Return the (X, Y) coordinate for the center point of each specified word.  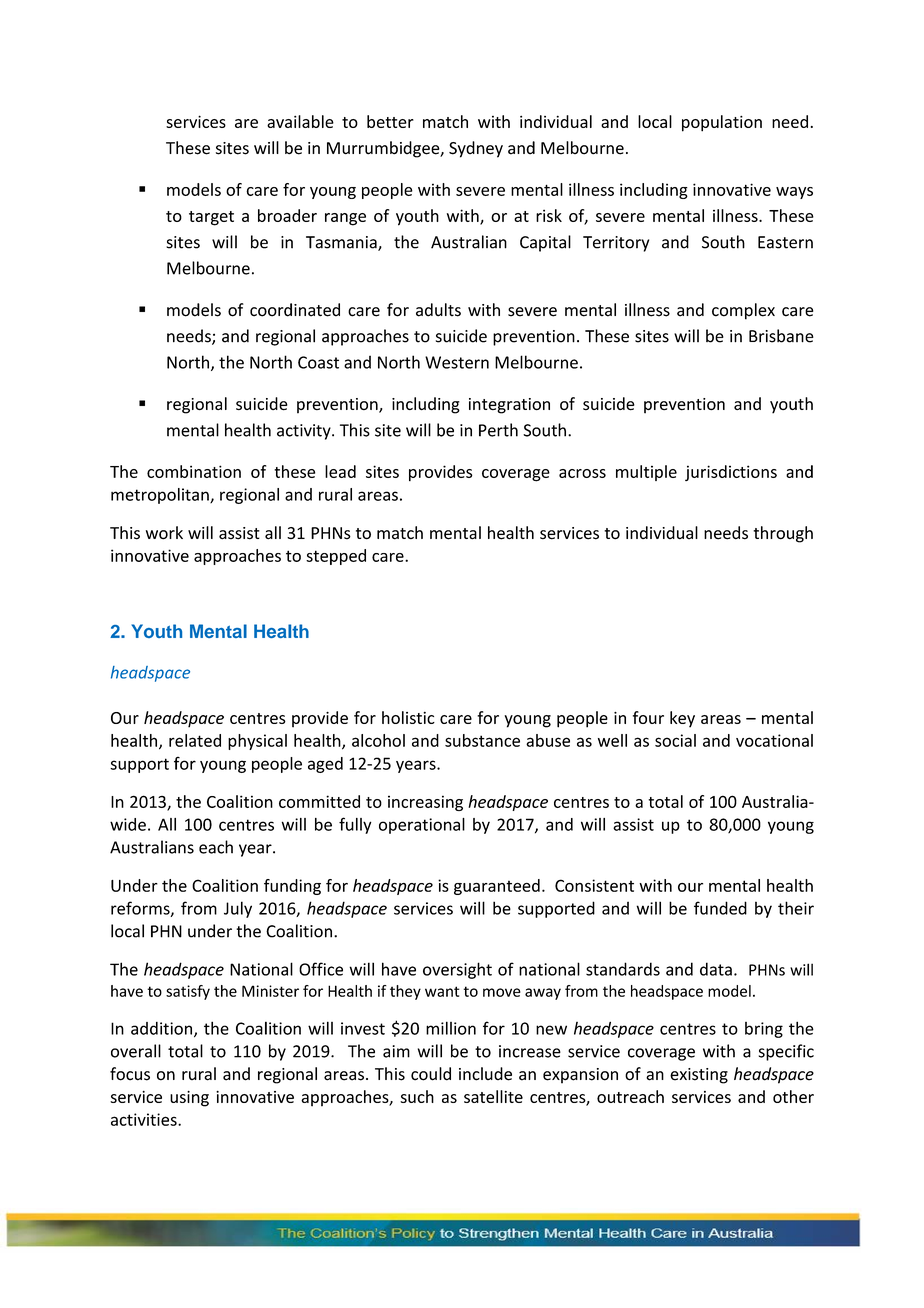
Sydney (476, 149)
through (783, 534)
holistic (408, 717)
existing (699, 1076)
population (722, 123)
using (189, 1099)
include (485, 1074)
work (164, 533)
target (211, 218)
